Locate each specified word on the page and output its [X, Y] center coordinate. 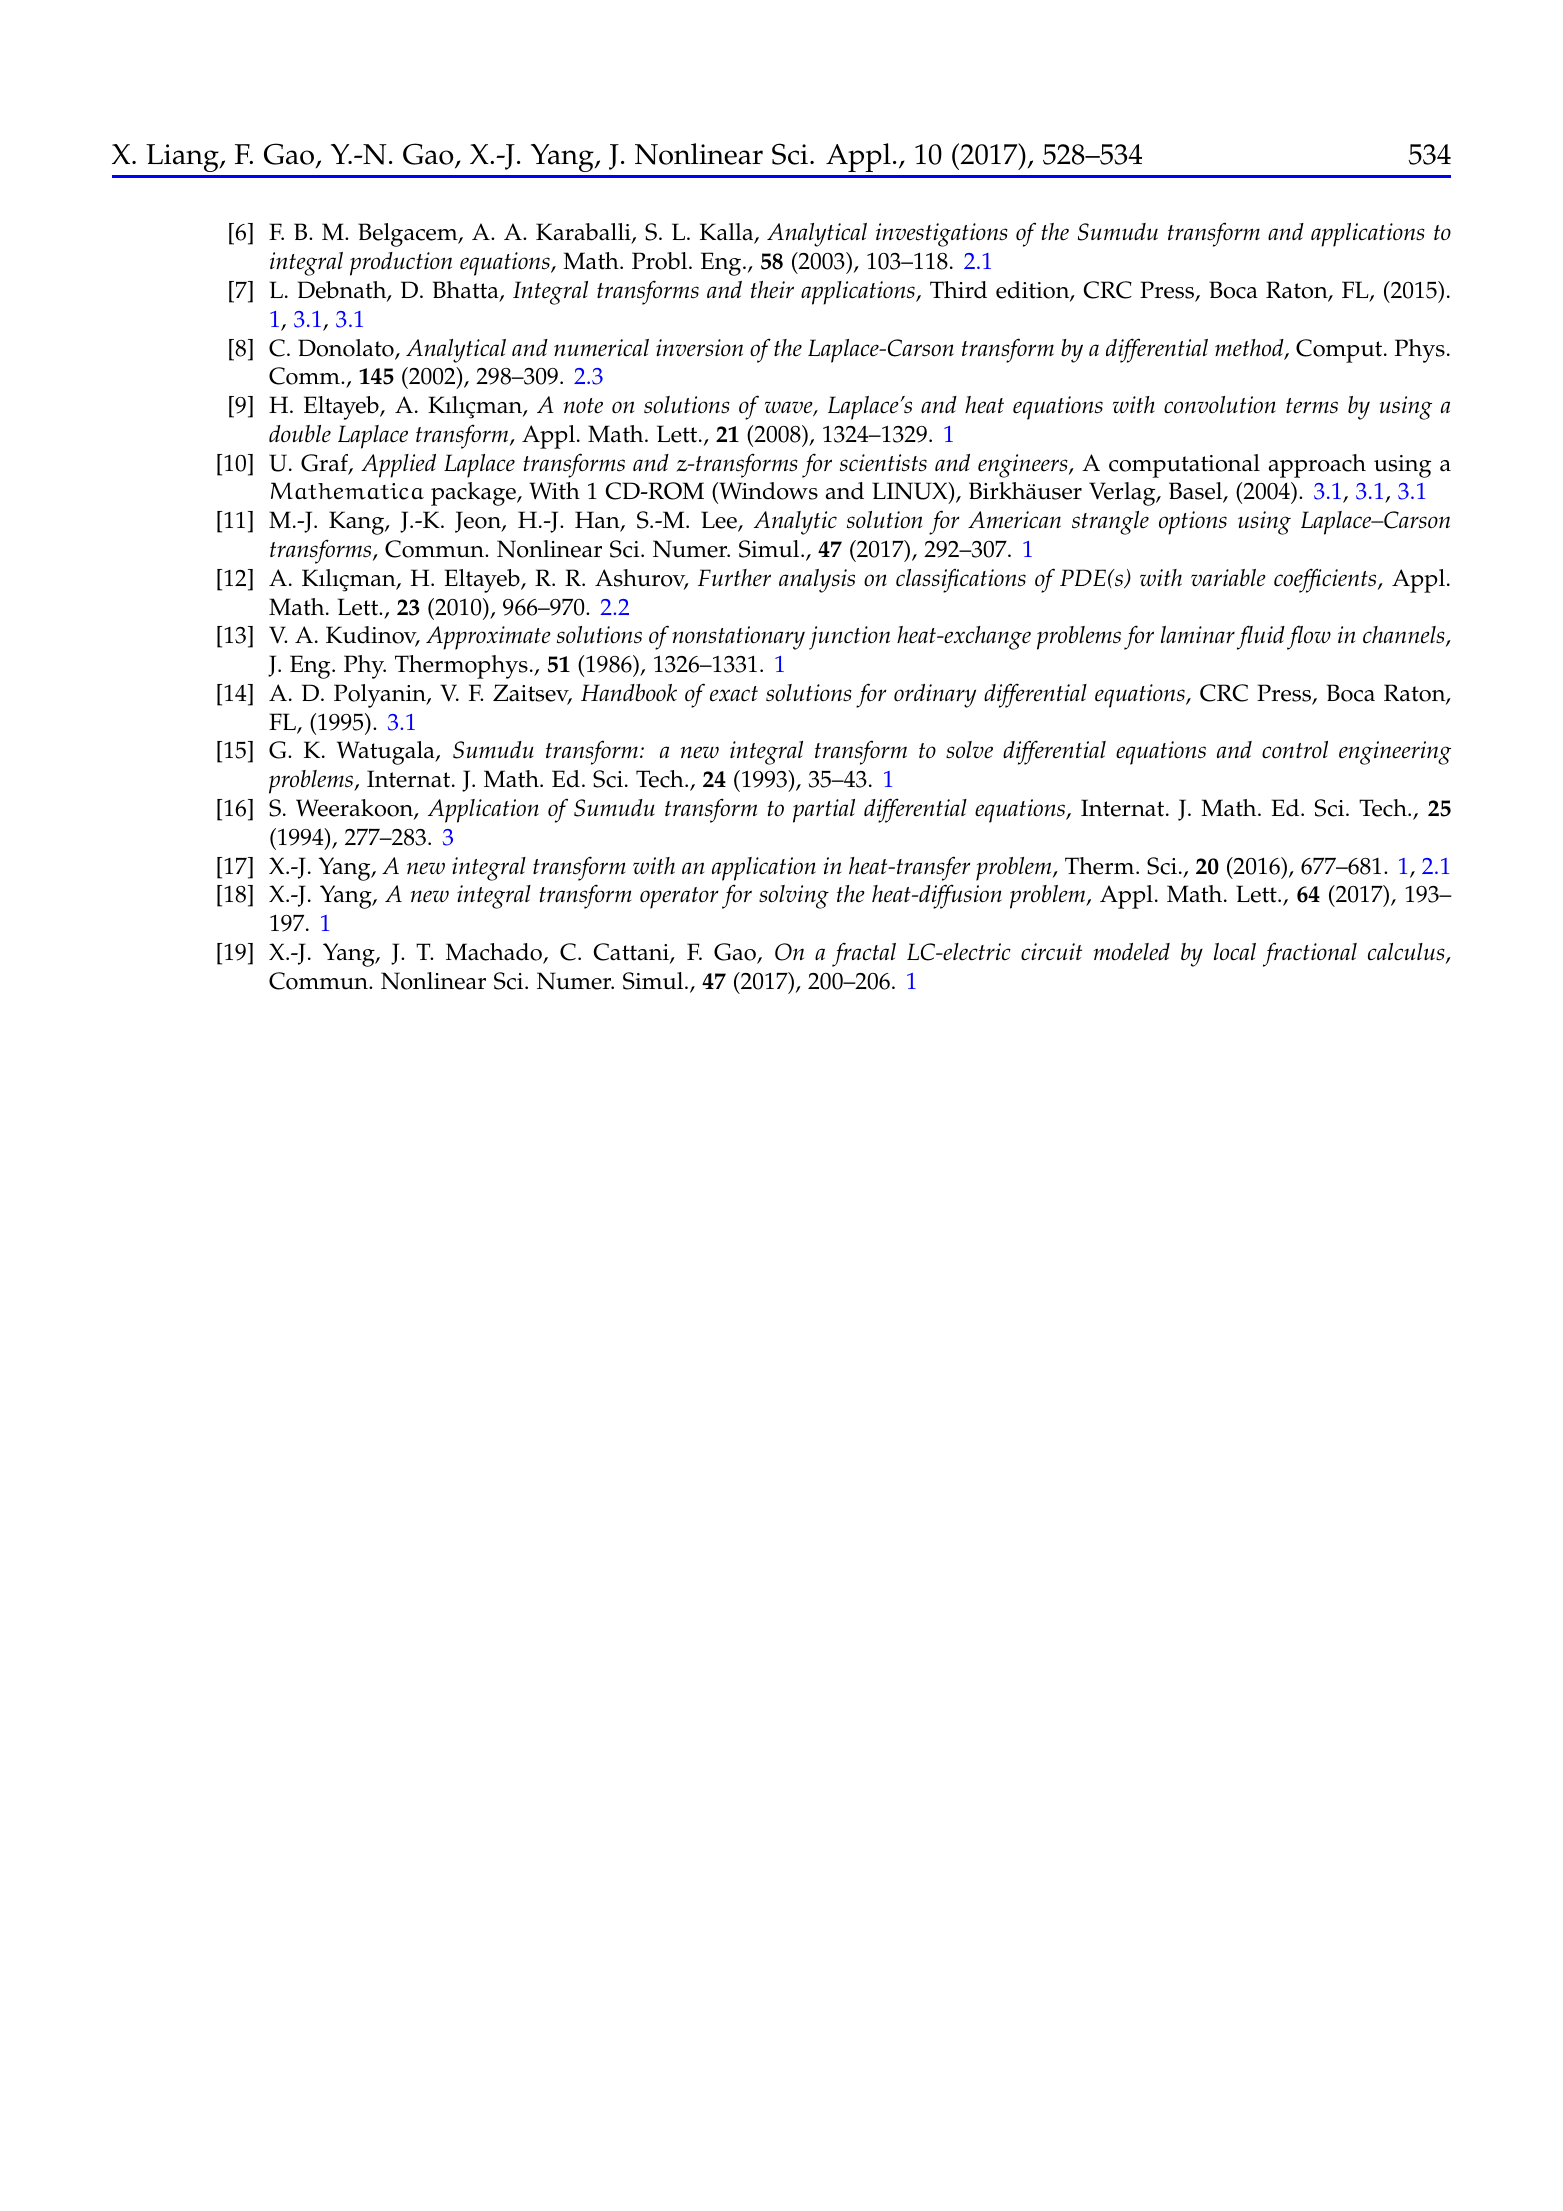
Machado [495, 953]
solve [969, 750]
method [1250, 349]
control [1295, 750]
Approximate [488, 638]
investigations [942, 235]
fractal [864, 954]
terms [1312, 406]
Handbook [629, 693]
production [401, 264]
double [300, 434]
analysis [817, 581]
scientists [883, 463]
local [1235, 952]
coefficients [1326, 580]
